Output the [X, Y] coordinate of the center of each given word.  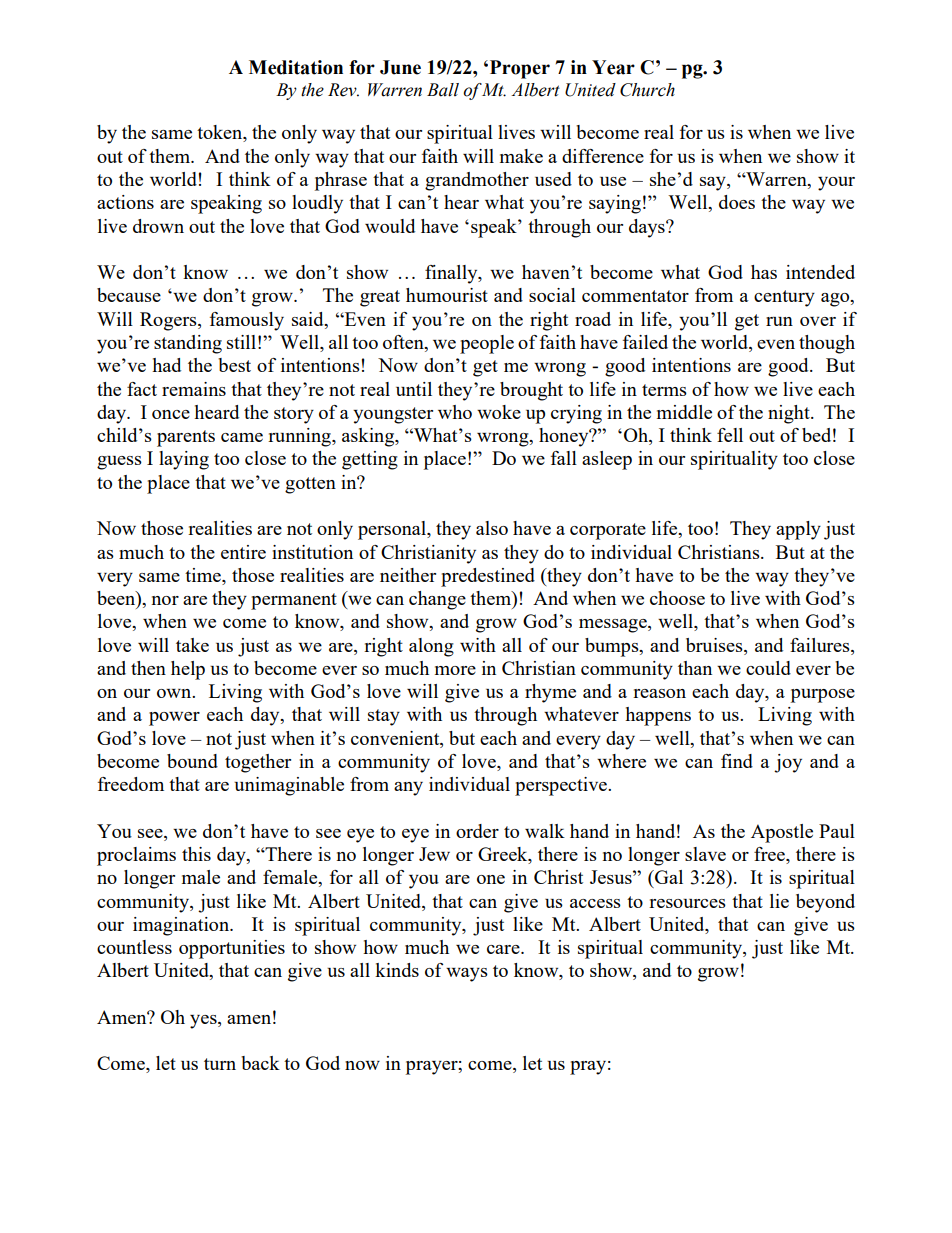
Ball [443, 90]
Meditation [296, 67]
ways [467, 975]
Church [647, 90]
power [174, 719]
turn [220, 1064]
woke [499, 412]
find [737, 761]
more [455, 670]
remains [194, 389]
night [790, 414]
